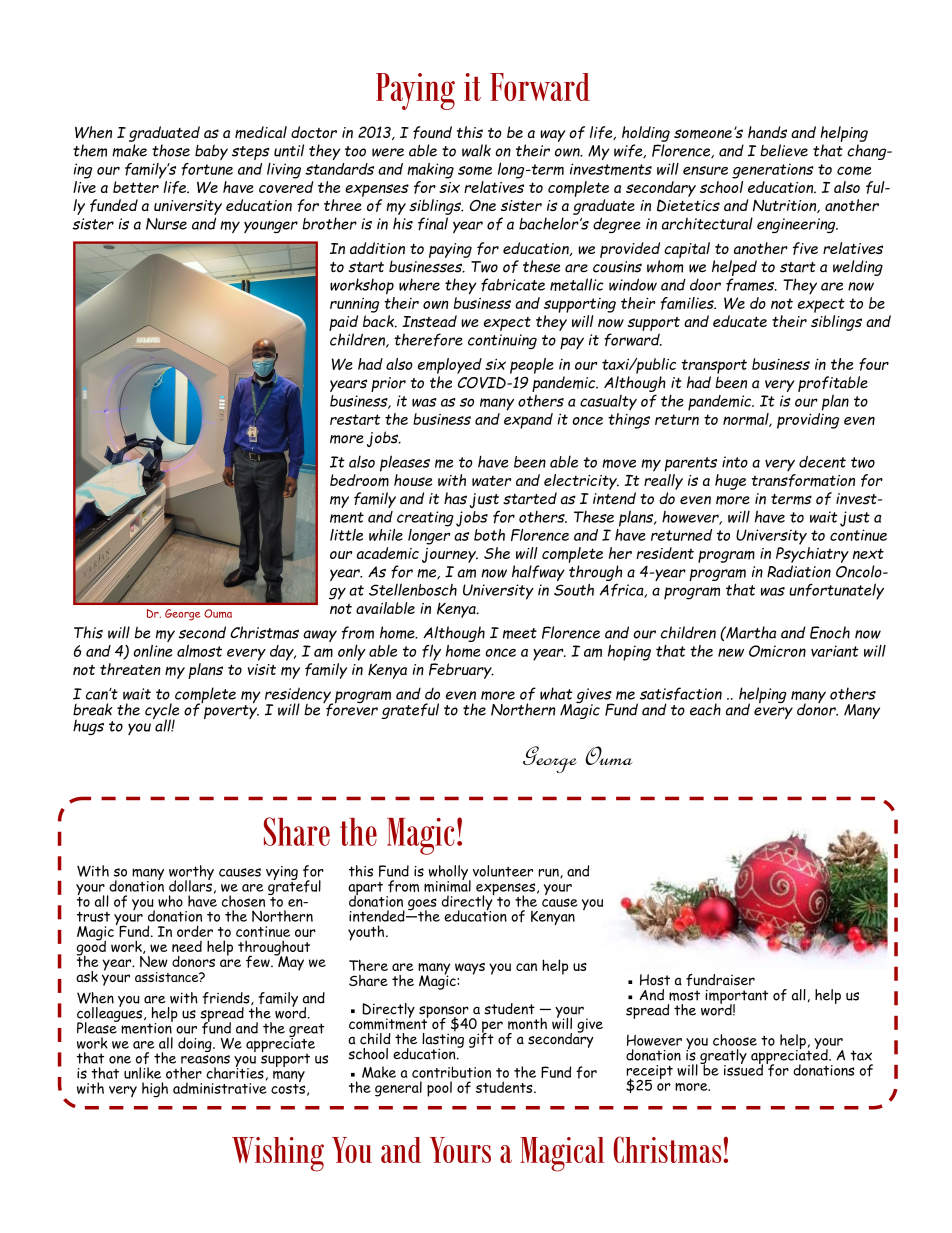 This document has width=952, height=1233. Describe the element at coordinates (191, 874) in the document. I see `worthy` at that location.
